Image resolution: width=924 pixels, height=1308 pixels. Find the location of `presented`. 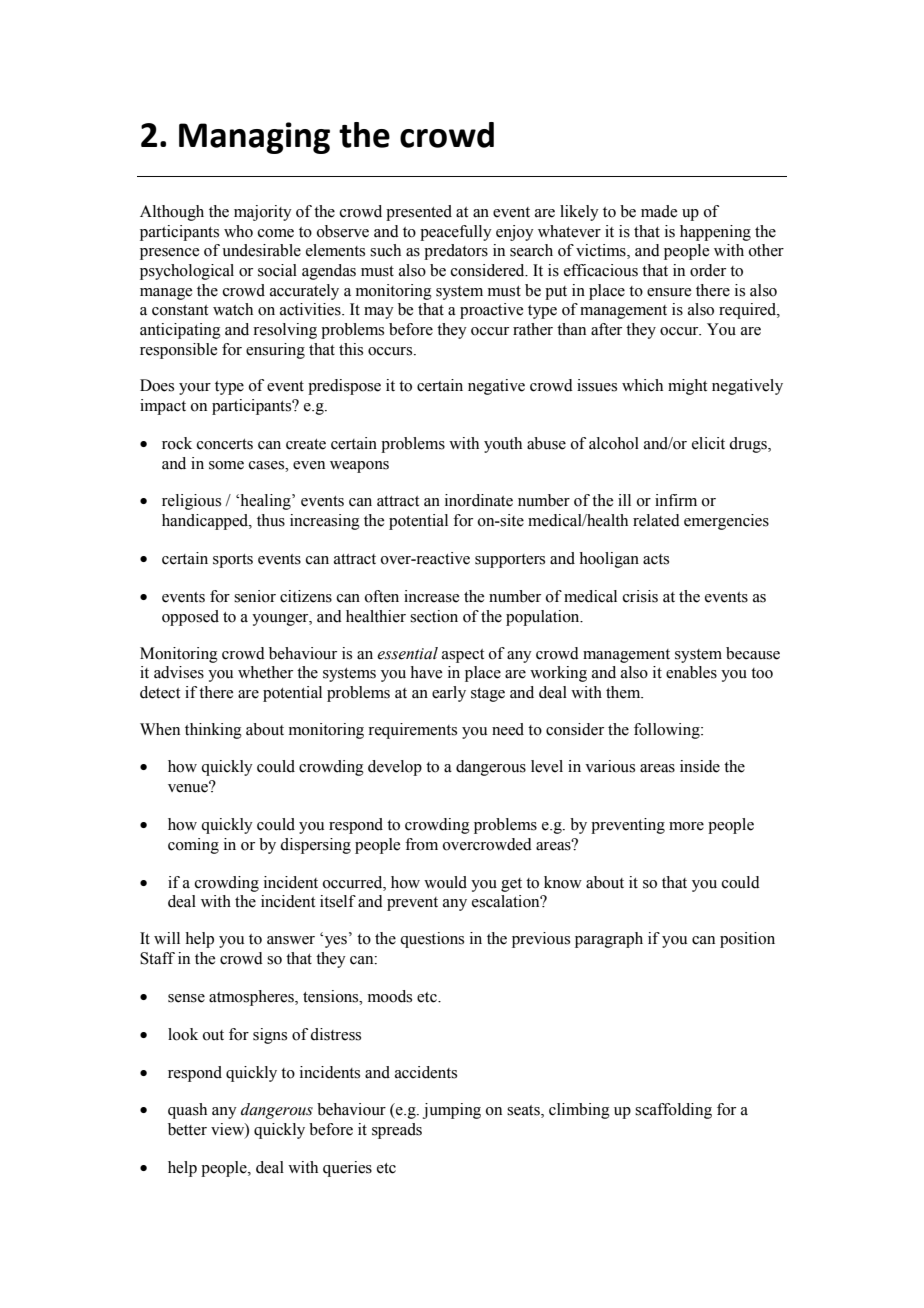

presented is located at coordinates (419, 213).
